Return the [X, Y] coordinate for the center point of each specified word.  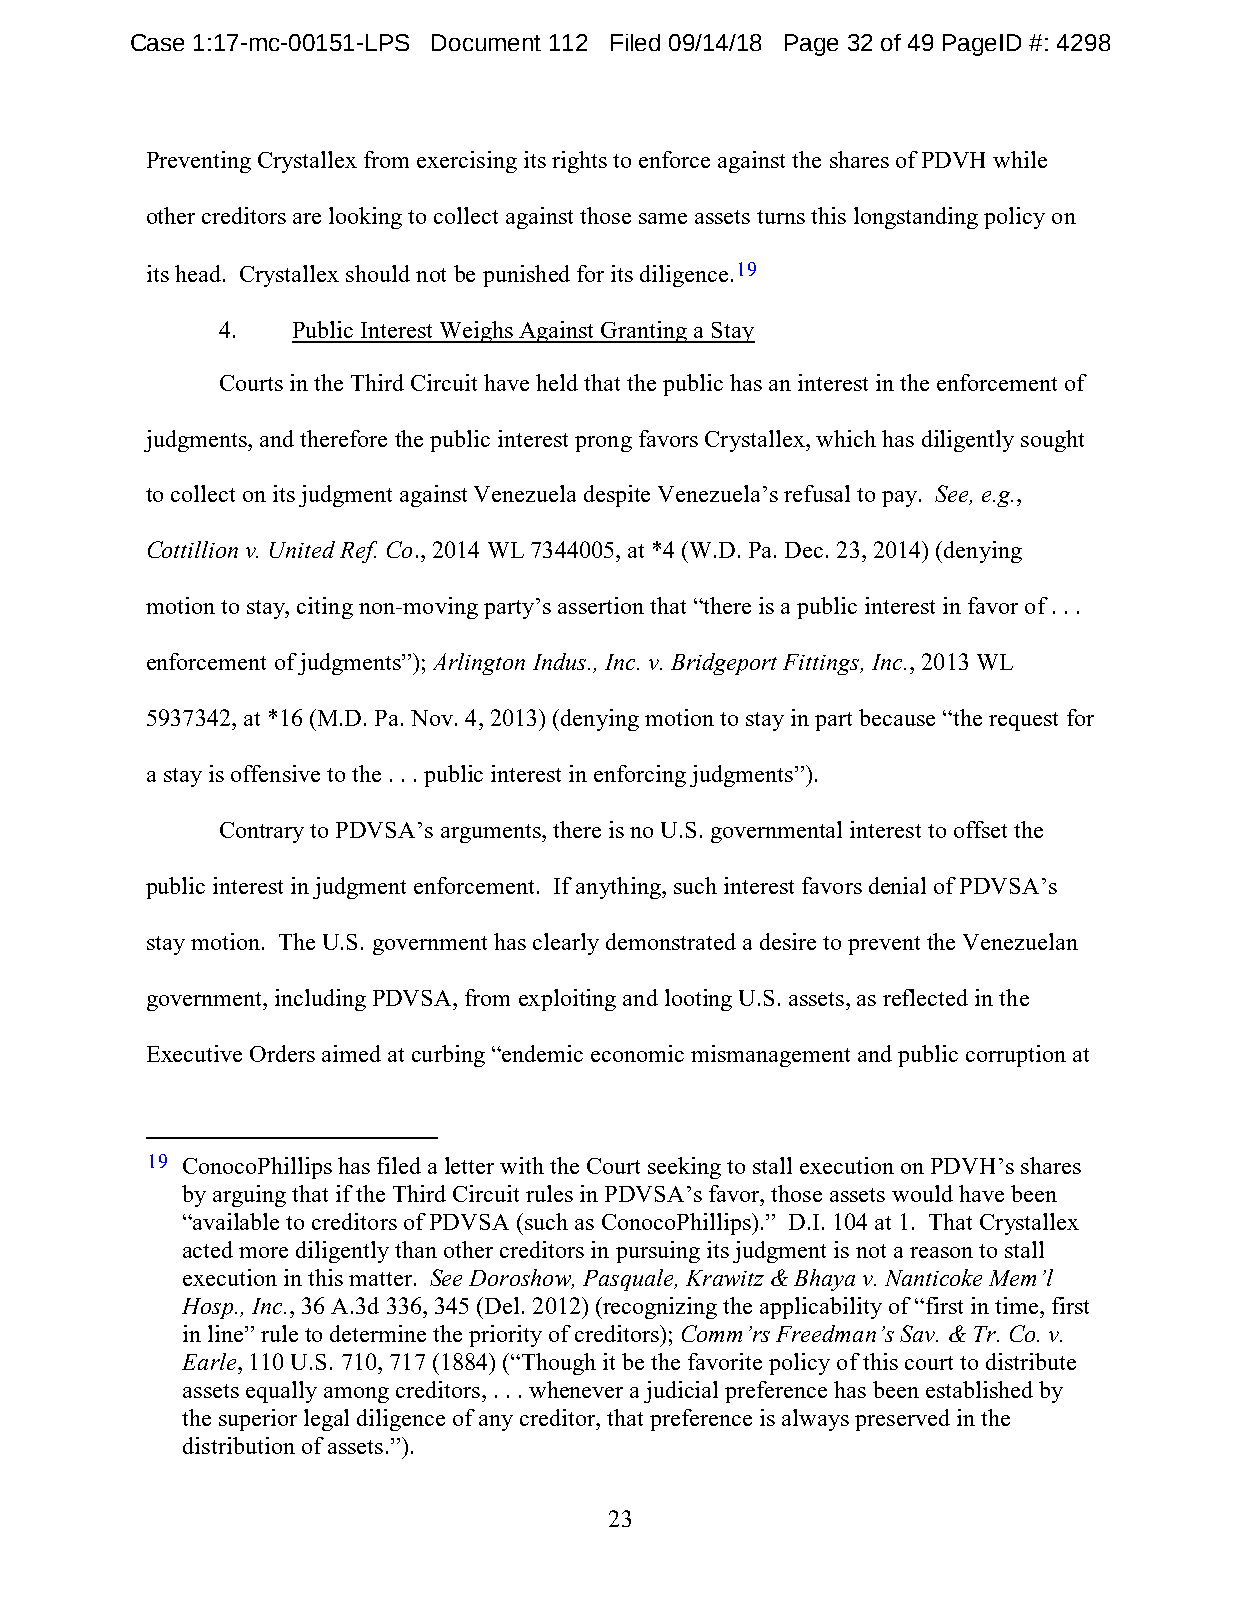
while [1020, 159]
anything [619, 888]
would [922, 1193]
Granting [645, 332]
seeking [684, 1168]
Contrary [262, 832]
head [198, 273]
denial [897, 885]
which [846, 438]
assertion [601, 605]
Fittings [822, 664]
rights [579, 162]
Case [157, 42]
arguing [249, 1196]
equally [281, 1392]
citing [325, 608]
